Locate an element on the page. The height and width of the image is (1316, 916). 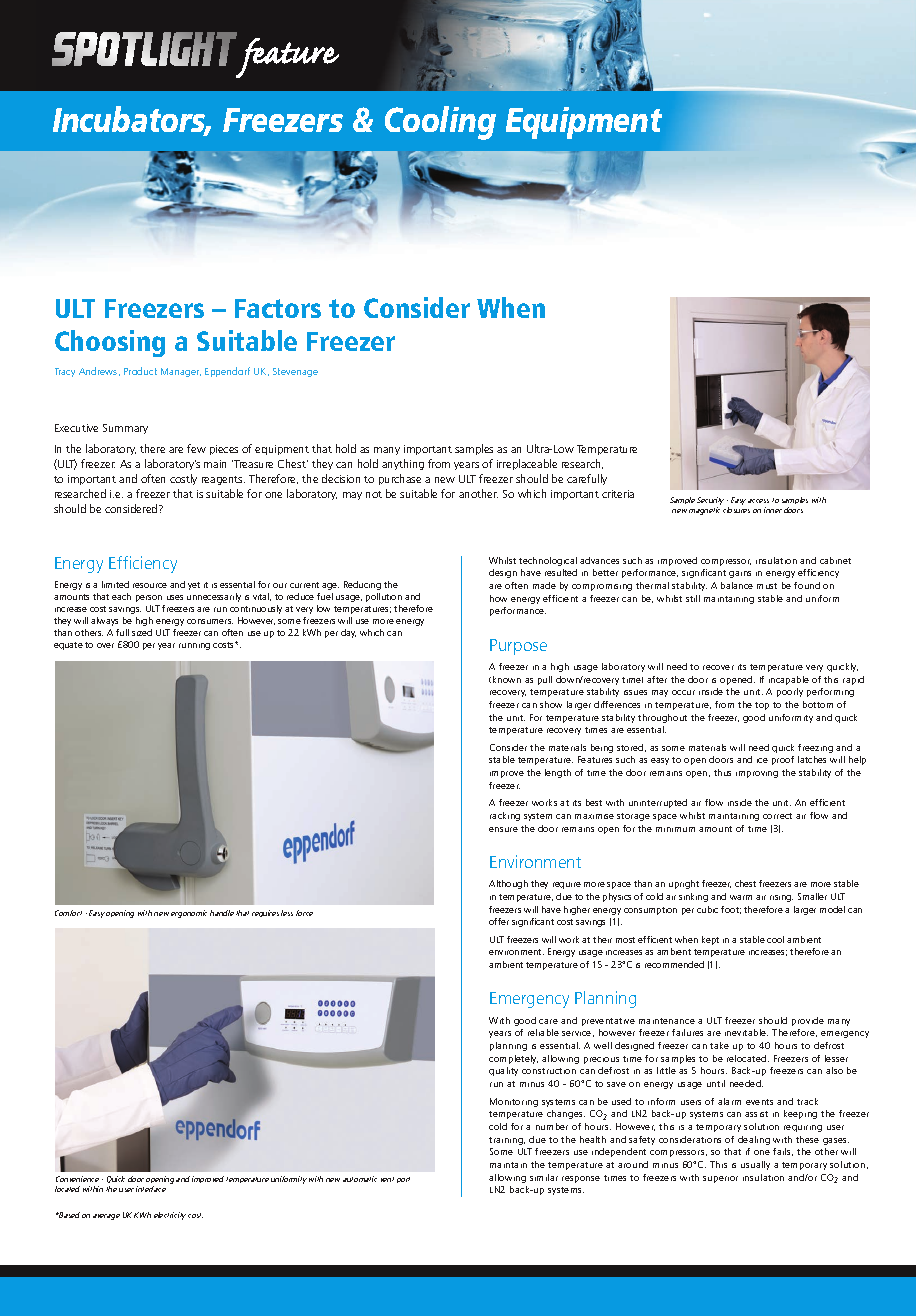
handle is located at coordinates (222, 913).
